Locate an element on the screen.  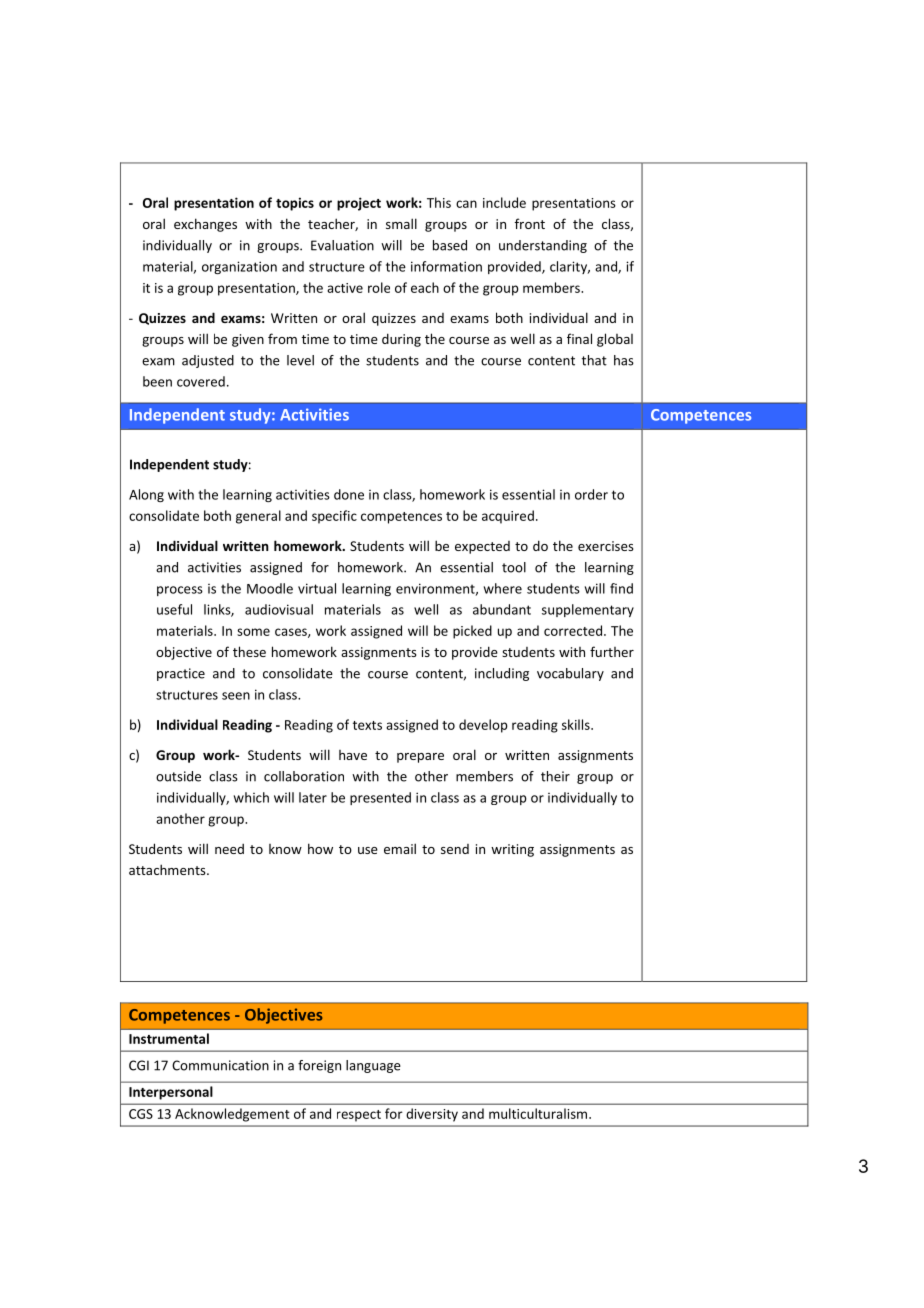
exchanges is located at coordinates (205, 225).
